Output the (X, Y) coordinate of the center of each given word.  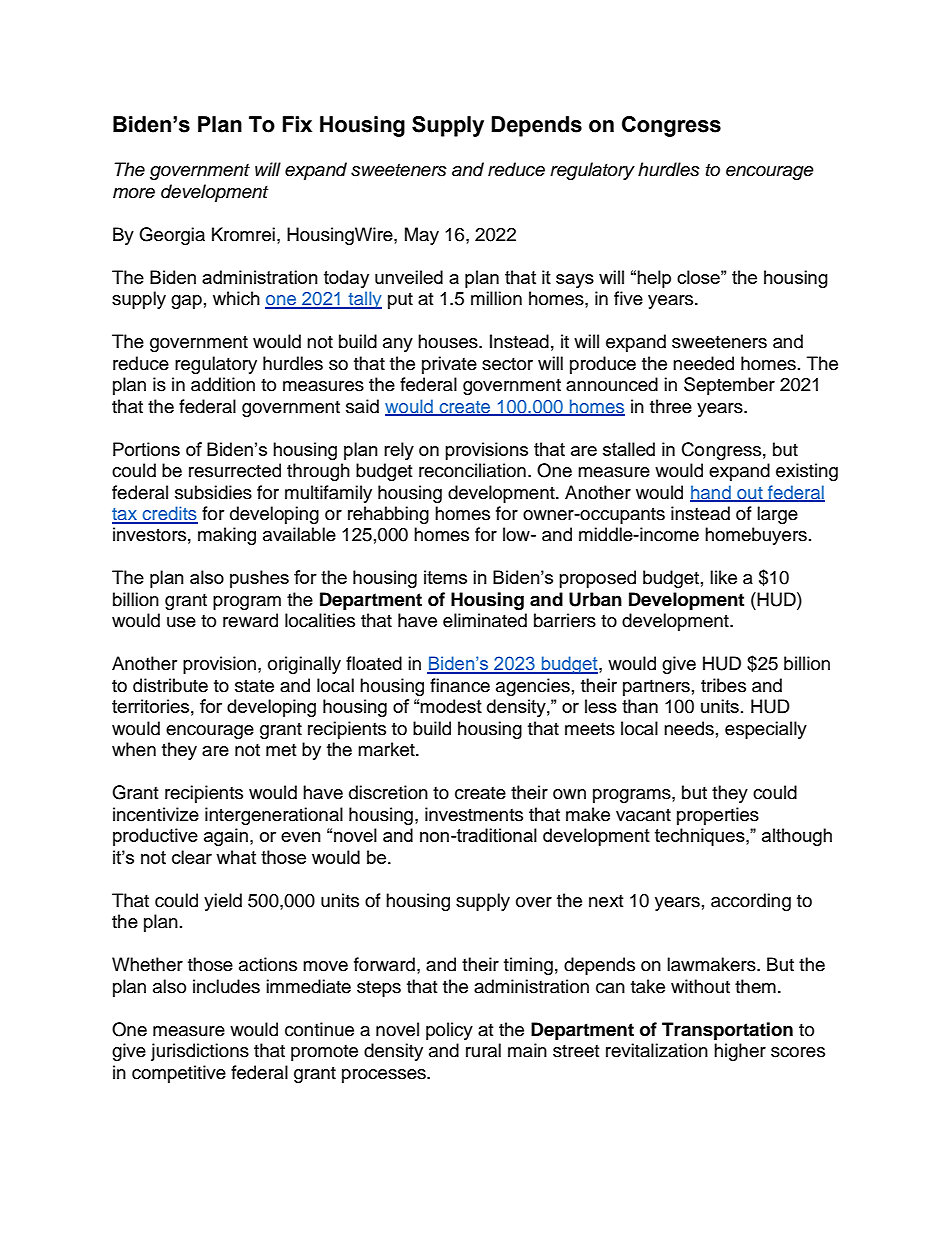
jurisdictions (200, 1052)
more (134, 193)
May (422, 236)
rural (483, 1050)
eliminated (485, 620)
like (723, 577)
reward (250, 620)
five (628, 298)
